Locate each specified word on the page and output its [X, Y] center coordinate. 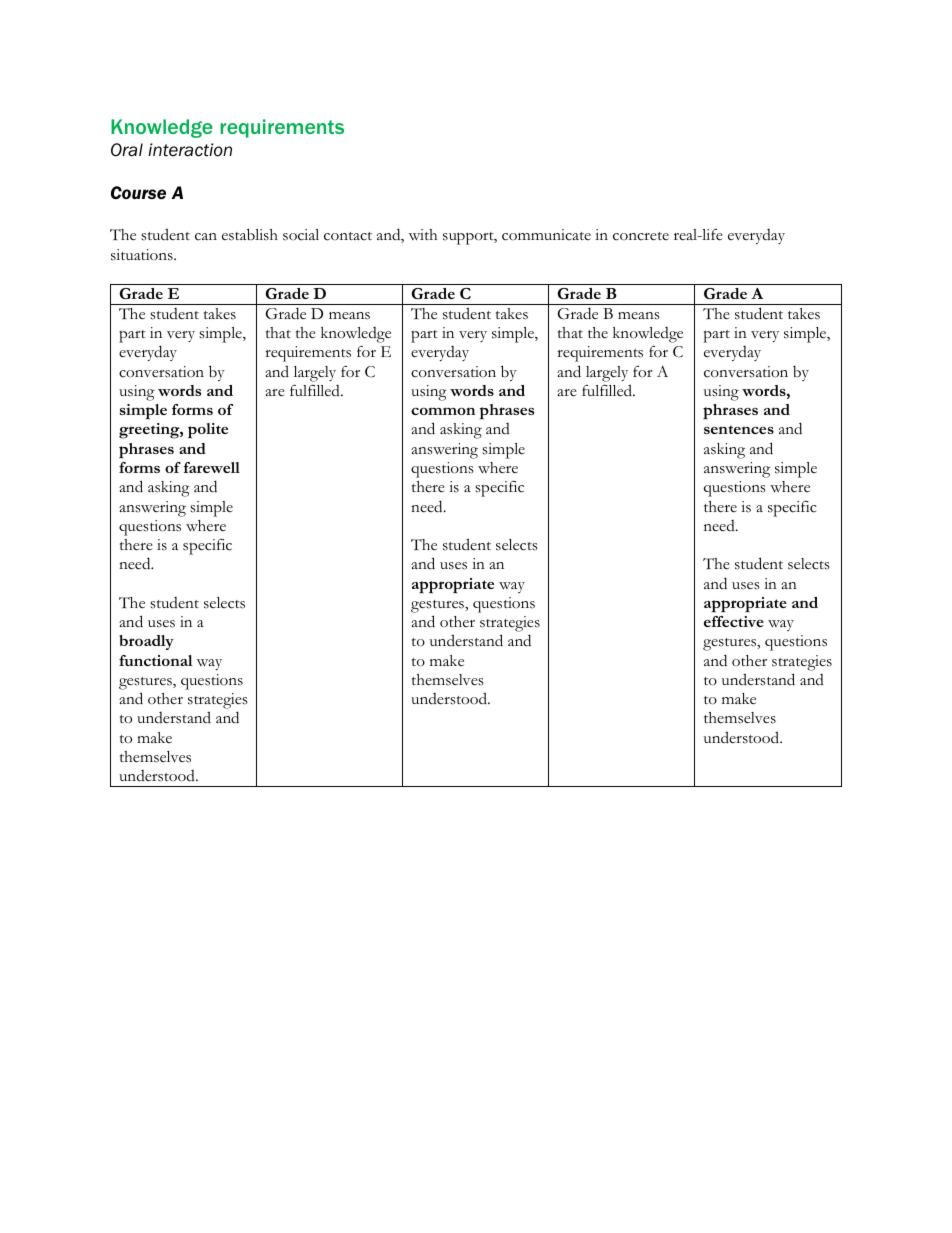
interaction [190, 150]
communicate [546, 235]
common [443, 411]
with [423, 234]
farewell [212, 467]
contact [348, 236]
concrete [641, 236]
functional [156, 660]
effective [734, 621]
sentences [739, 429]
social [301, 235]
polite [208, 431]
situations [143, 255]
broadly [146, 642]
